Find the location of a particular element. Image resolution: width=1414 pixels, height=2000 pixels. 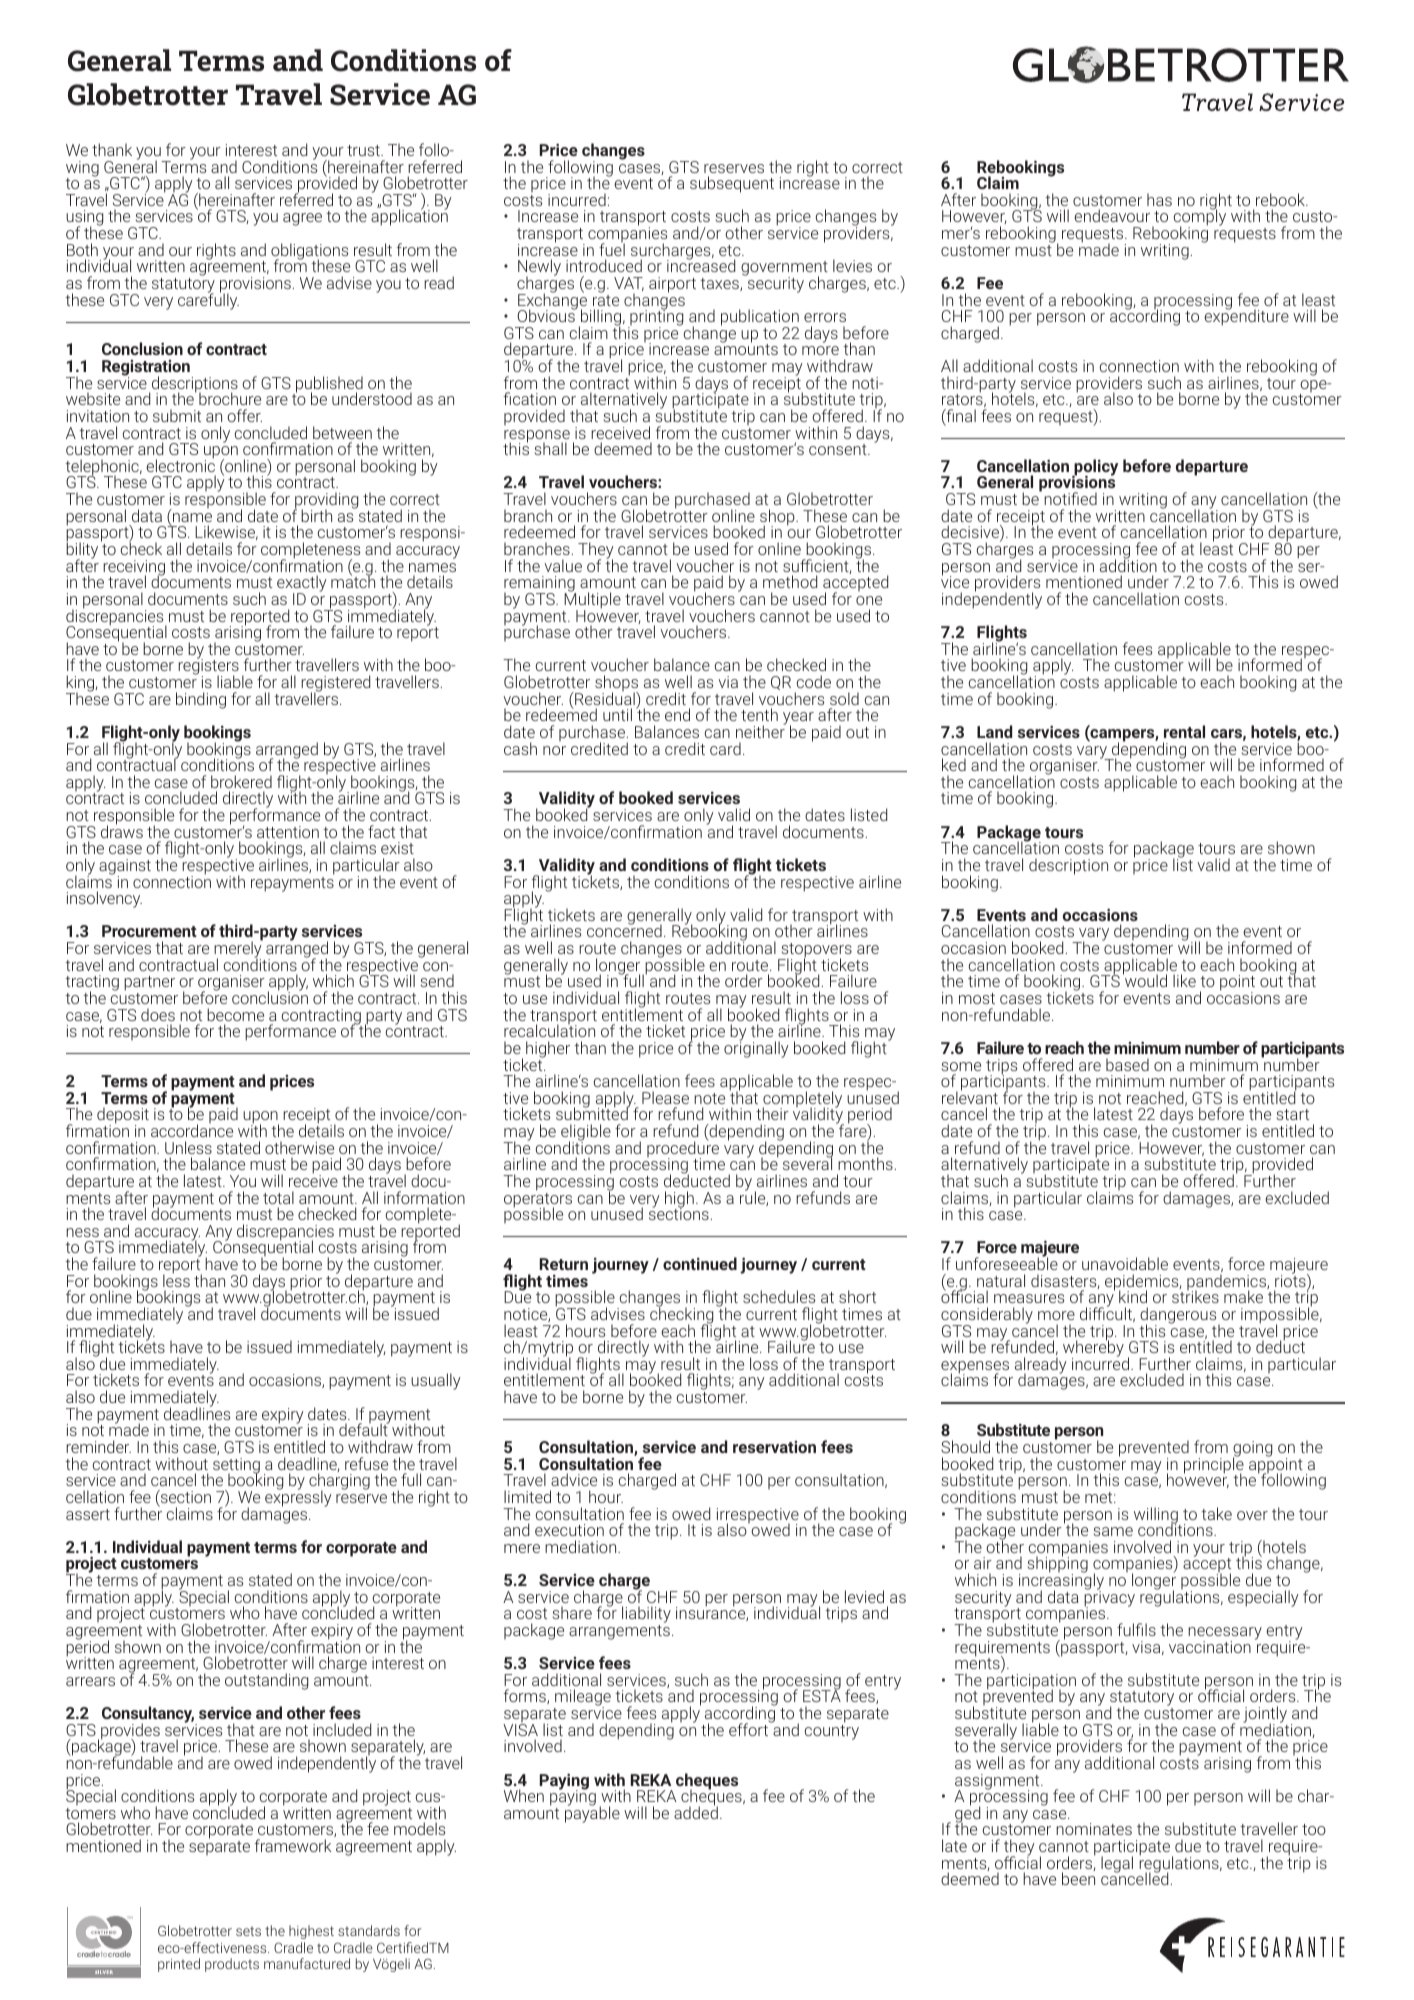

dangerous is located at coordinates (1179, 1316).
